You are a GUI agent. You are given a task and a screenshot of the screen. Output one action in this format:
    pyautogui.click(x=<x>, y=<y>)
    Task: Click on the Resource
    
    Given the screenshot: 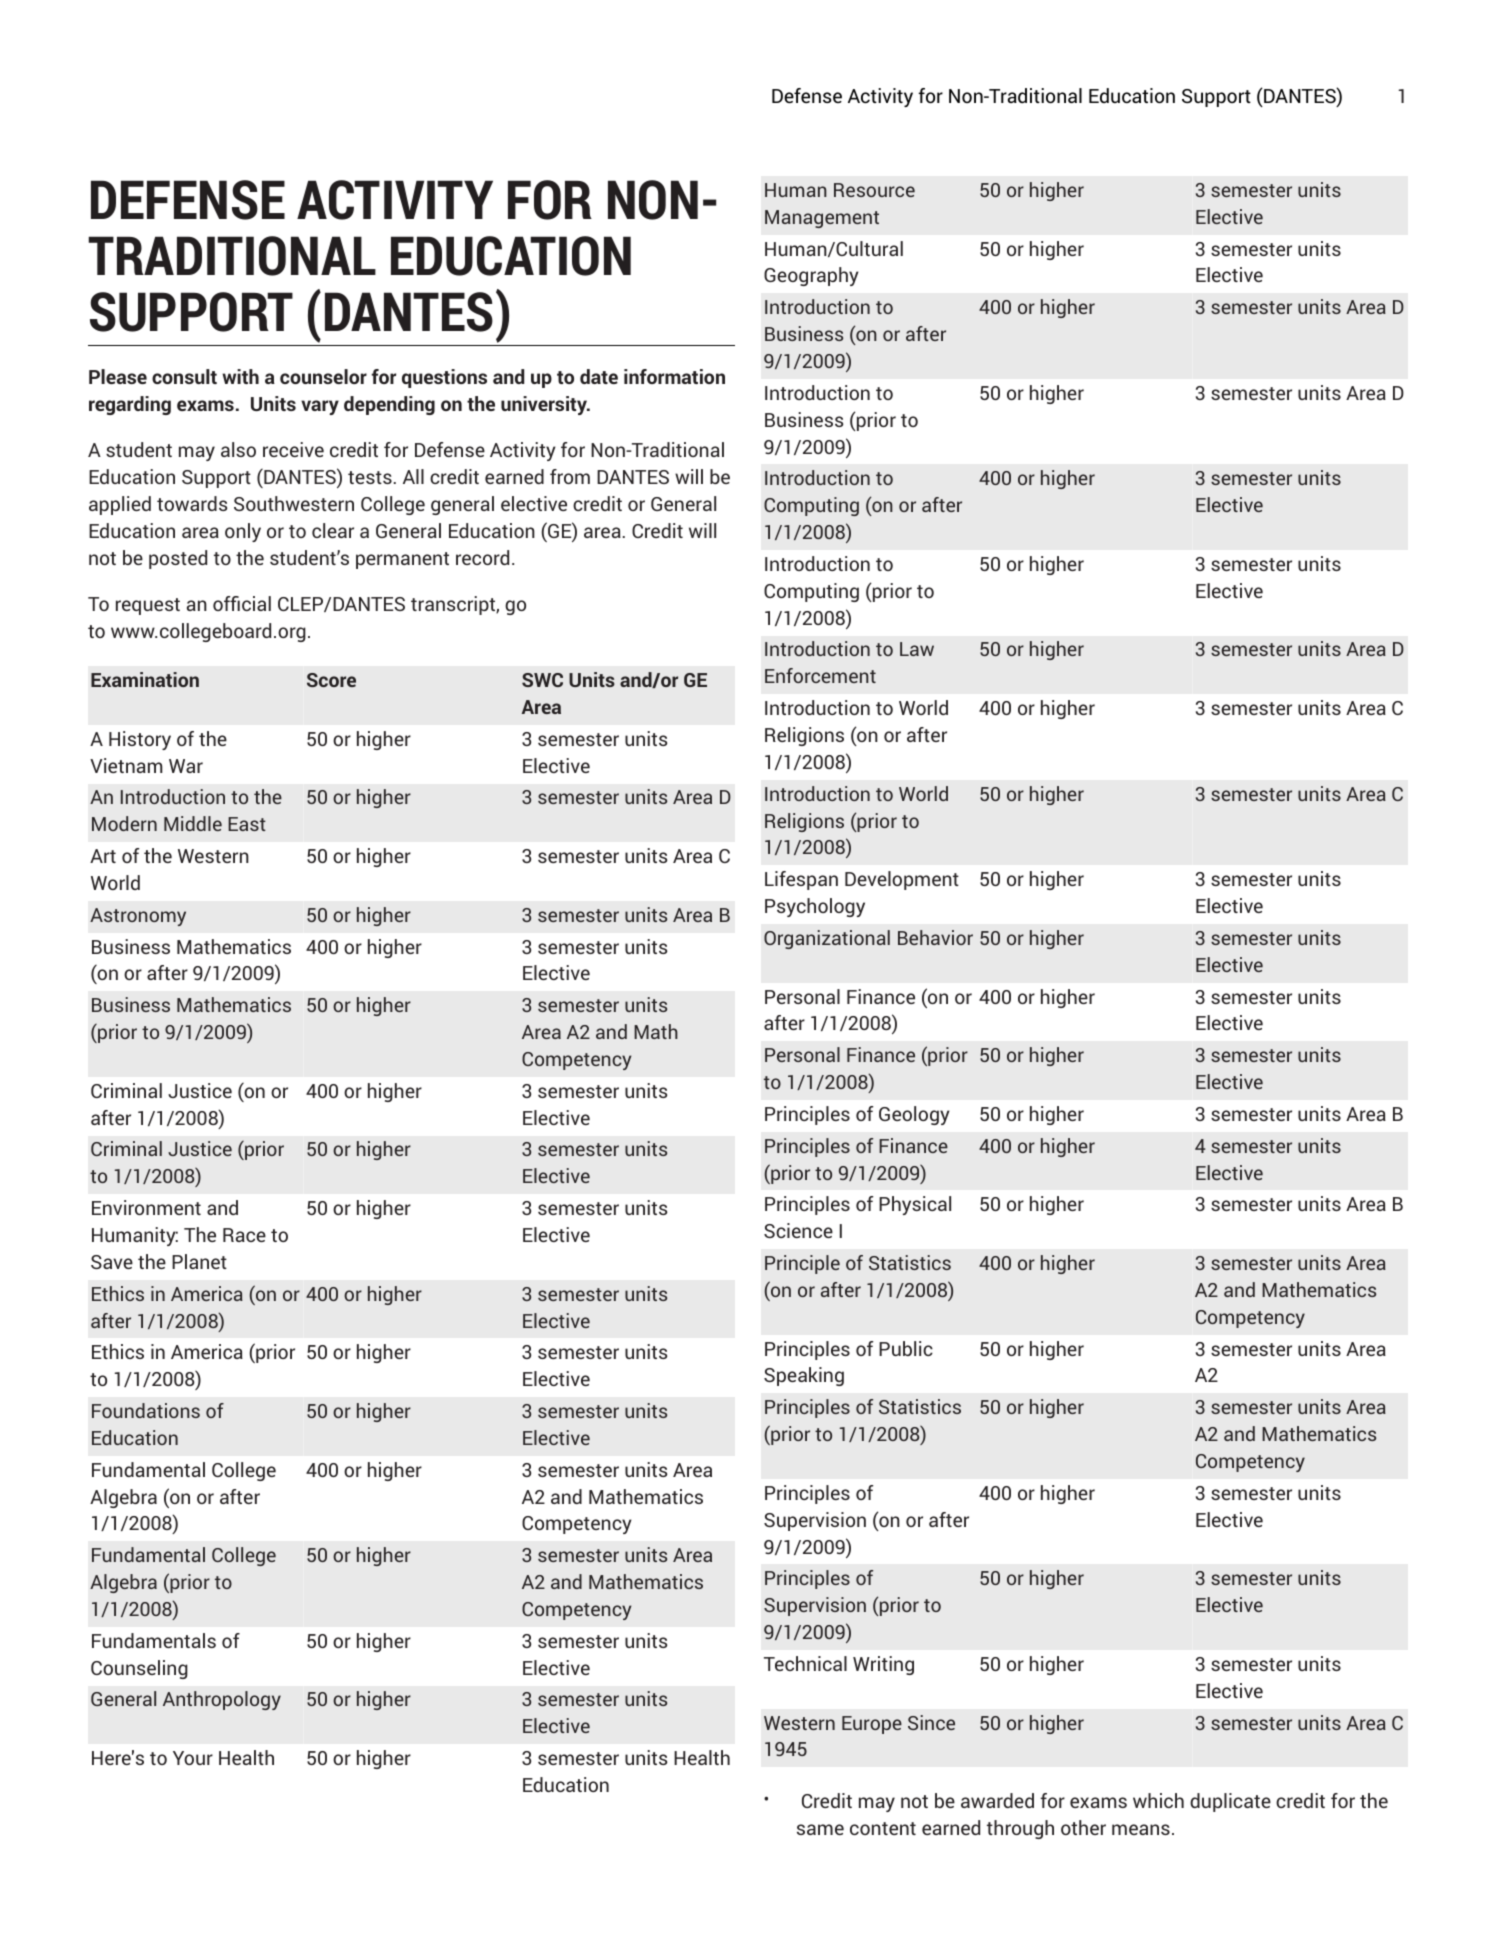 What is the action you would take?
    pyautogui.click(x=874, y=190)
